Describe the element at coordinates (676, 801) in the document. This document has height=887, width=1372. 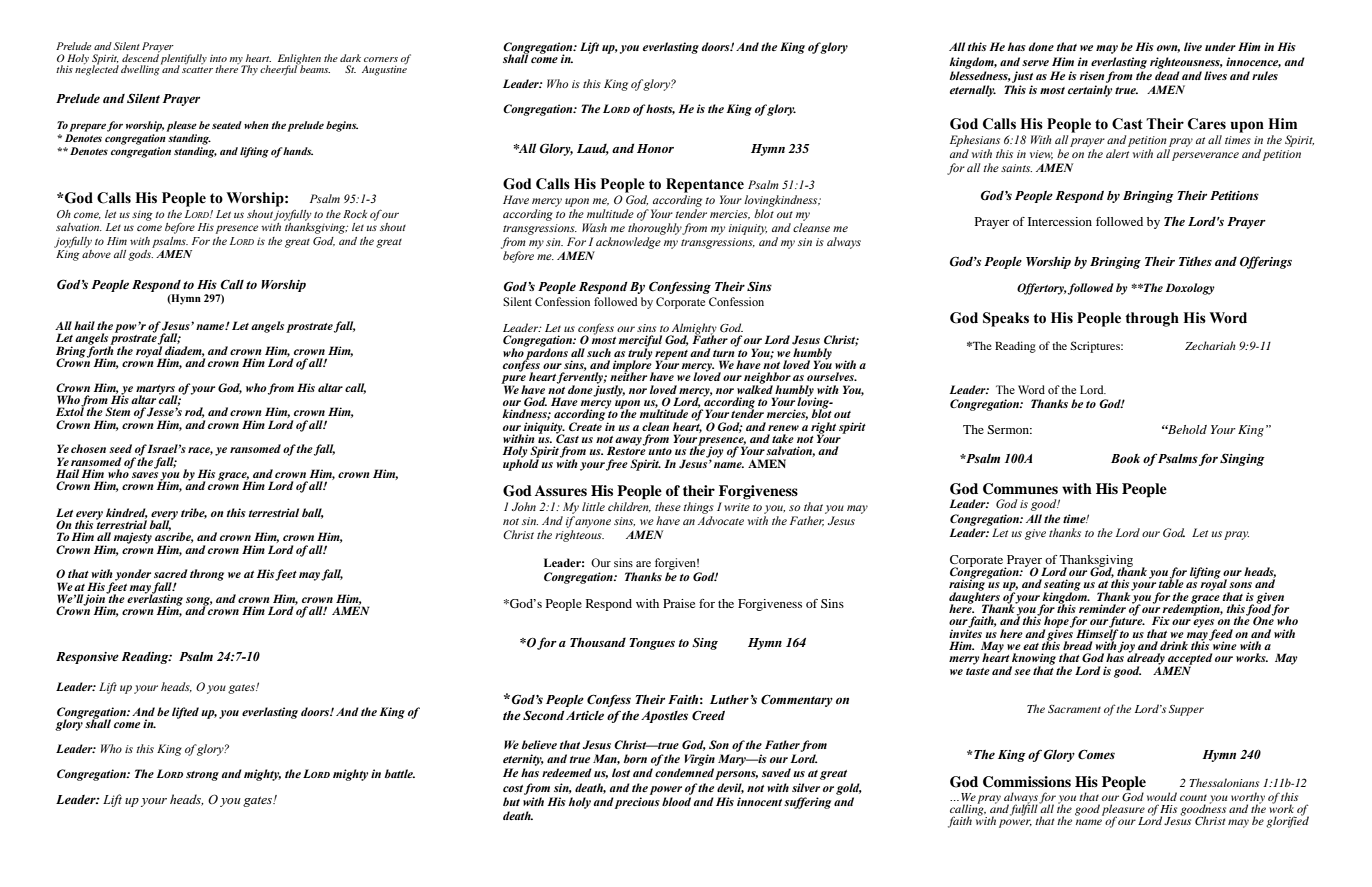
I see `blood` at that location.
